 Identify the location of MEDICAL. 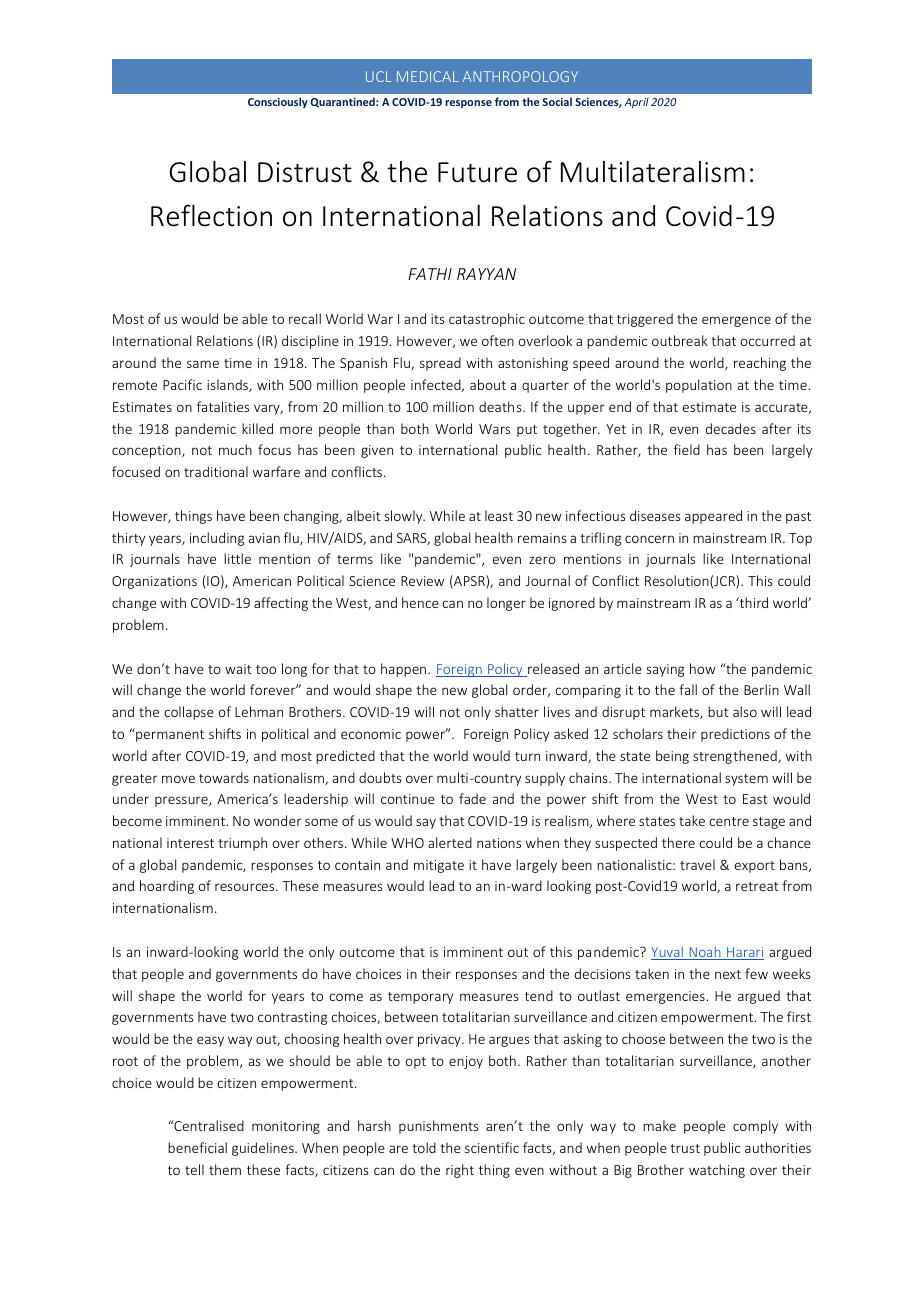
(428, 76).
